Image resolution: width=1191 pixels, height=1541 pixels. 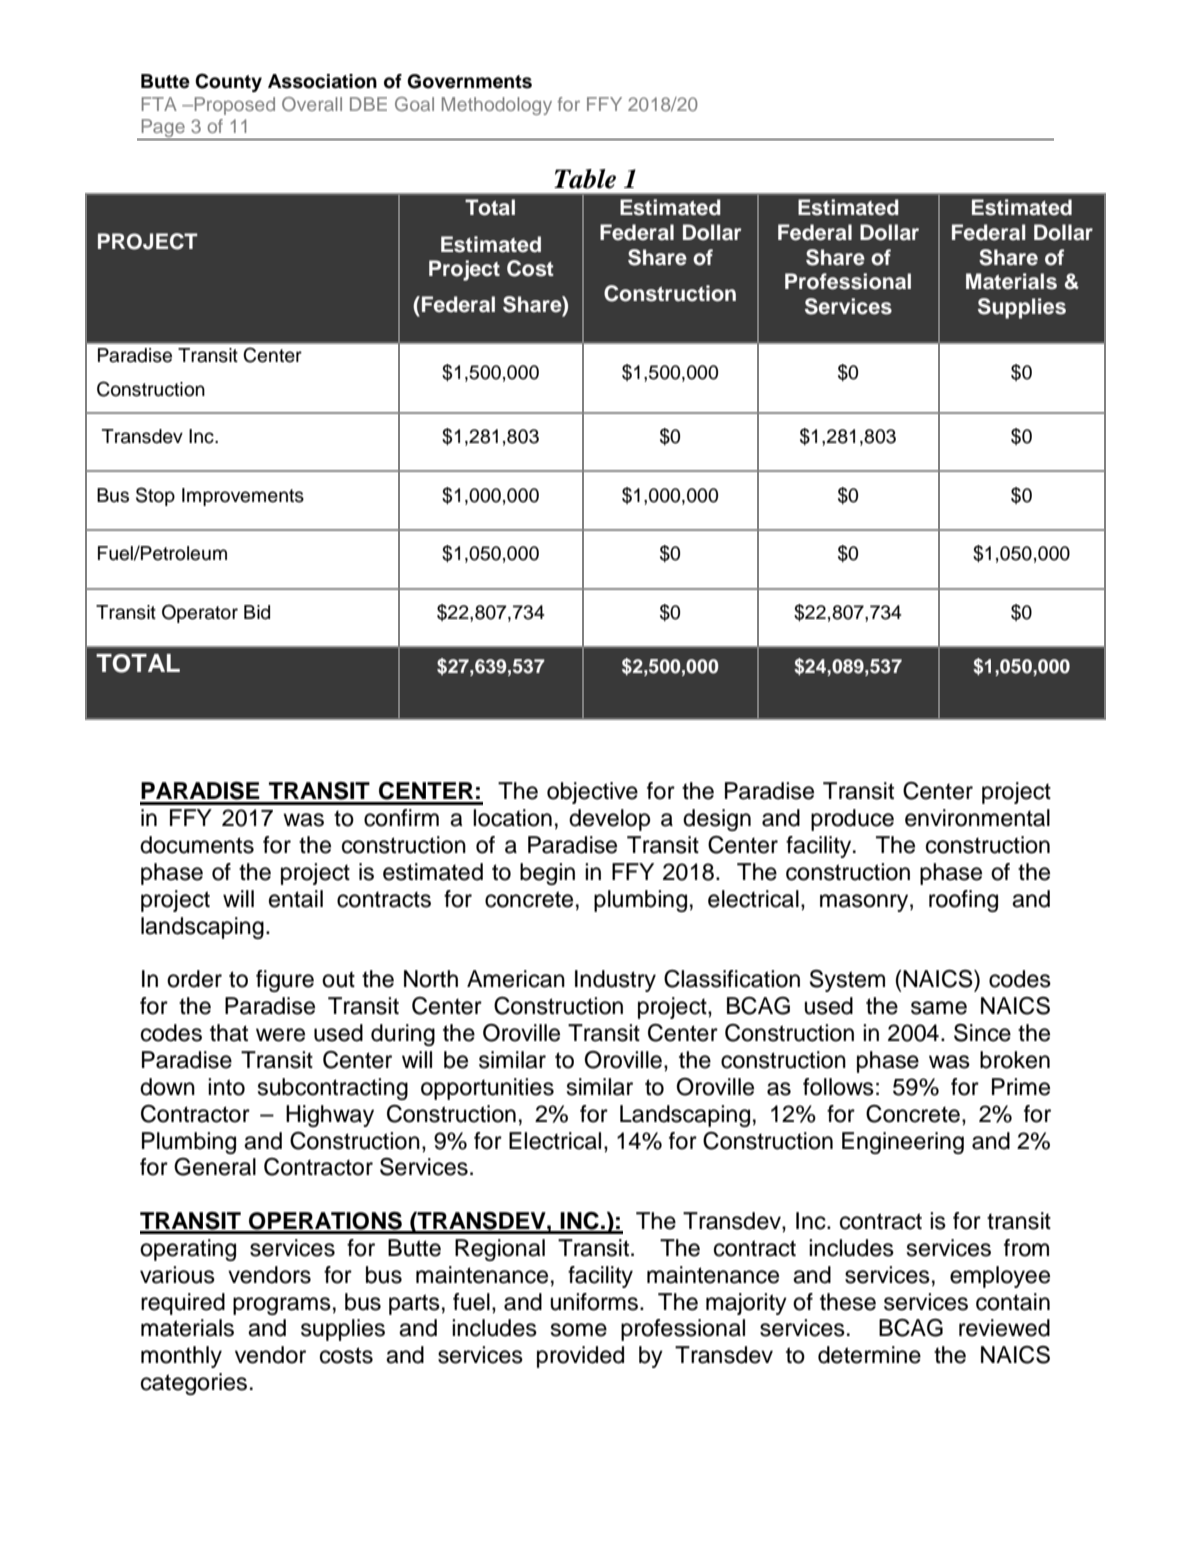 What do you see at coordinates (497, 106) in the screenshot?
I see `Methodology` at bounding box center [497, 106].
